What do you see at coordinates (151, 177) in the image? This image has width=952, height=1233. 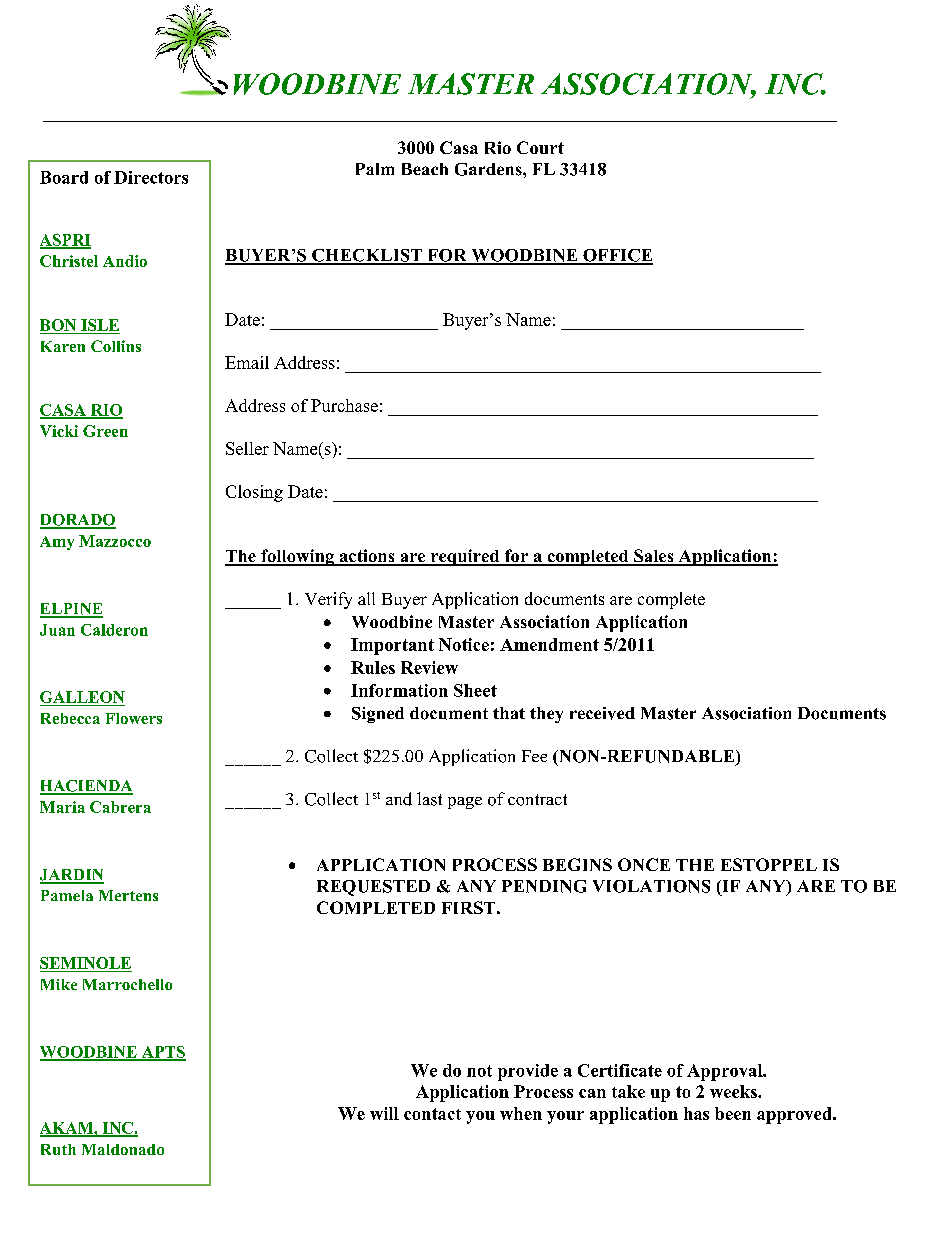 I see `Directors` at bounding box center [151, 177].
